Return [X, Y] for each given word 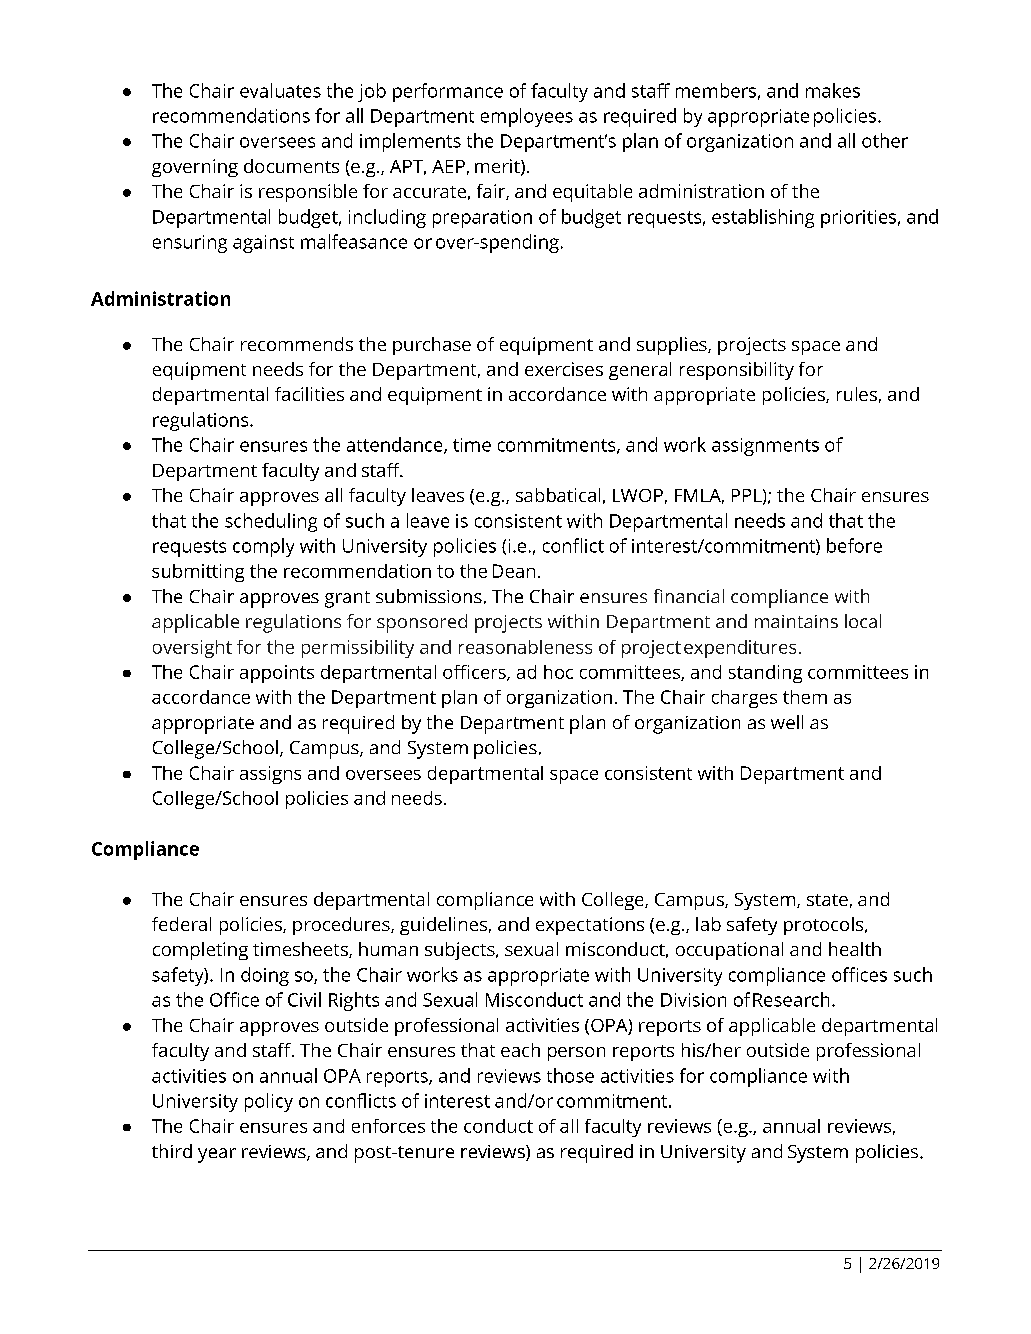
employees [527, 117]
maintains [796, 621]
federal [181, 924]
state [827, 900]
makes [833, 90]
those [570, 1075]
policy [269, 1102]
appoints [277, 674]
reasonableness [525, 647]
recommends [297, 344]
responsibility [737, 371]
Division [693, 1000]
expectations [590, 926]
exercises [564, 369]
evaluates [280, 90]
